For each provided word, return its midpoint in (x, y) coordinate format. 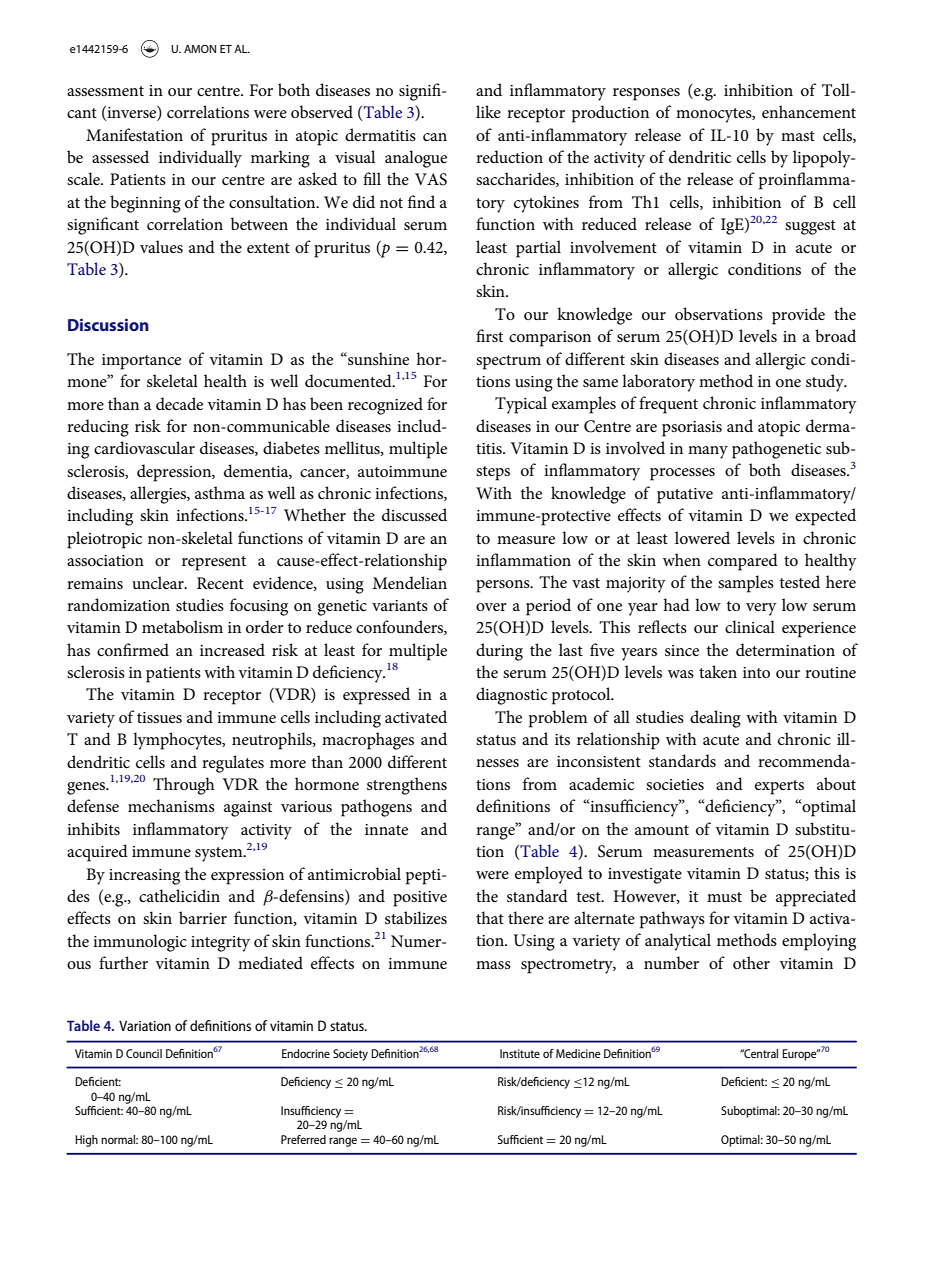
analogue (416, 159)
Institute (520, 1053)
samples (746, 584)
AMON (200, 49)
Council (144, 1053)
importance (141, 362)
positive (420, 899)
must (724, 897)
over (491, 607)
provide (798, 316)
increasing (144, 877)
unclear (159, 582)
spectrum (508, 362)
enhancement (809, 111)
